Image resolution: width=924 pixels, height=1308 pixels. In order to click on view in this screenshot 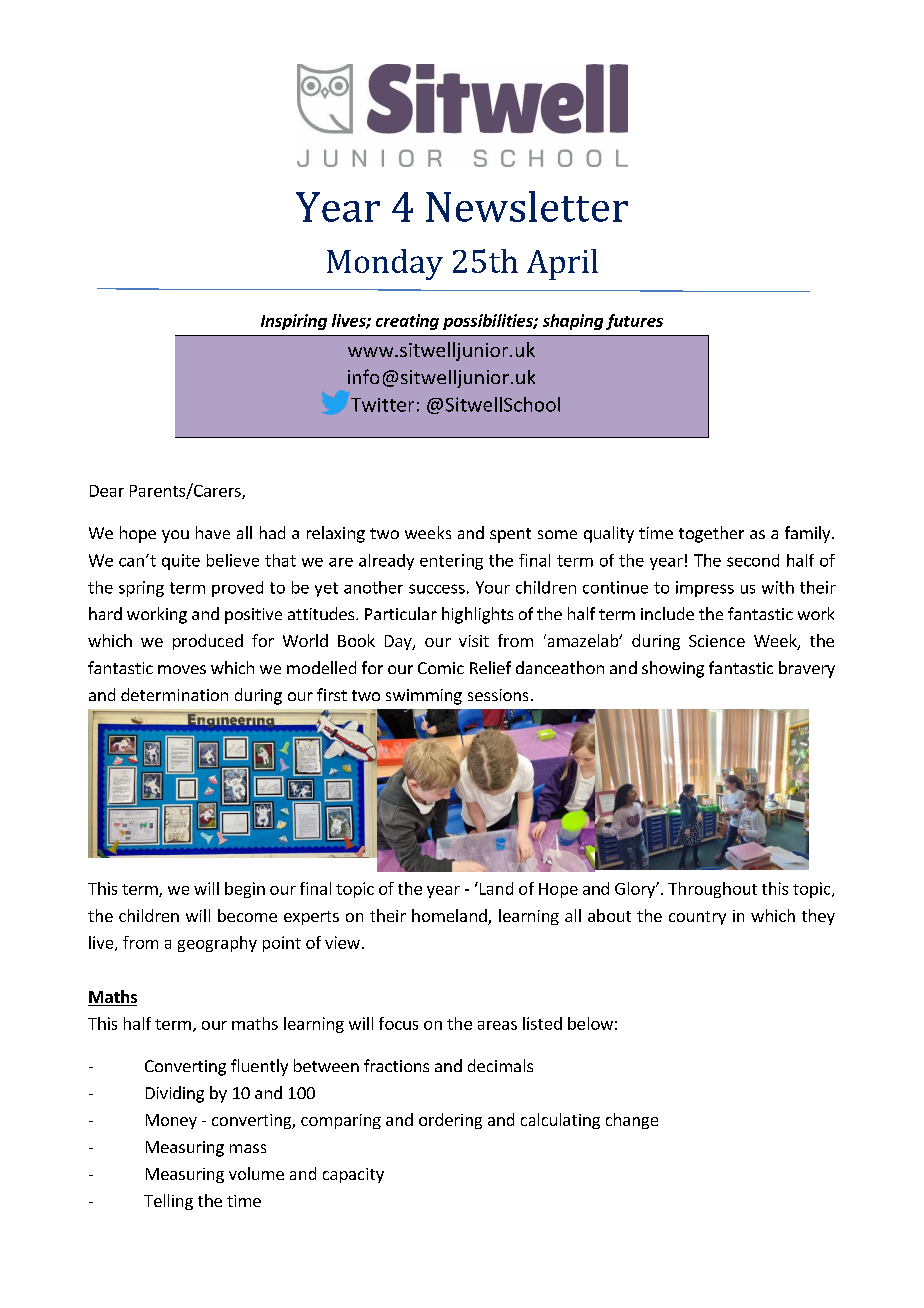, I will do `click(342, 942)`.
